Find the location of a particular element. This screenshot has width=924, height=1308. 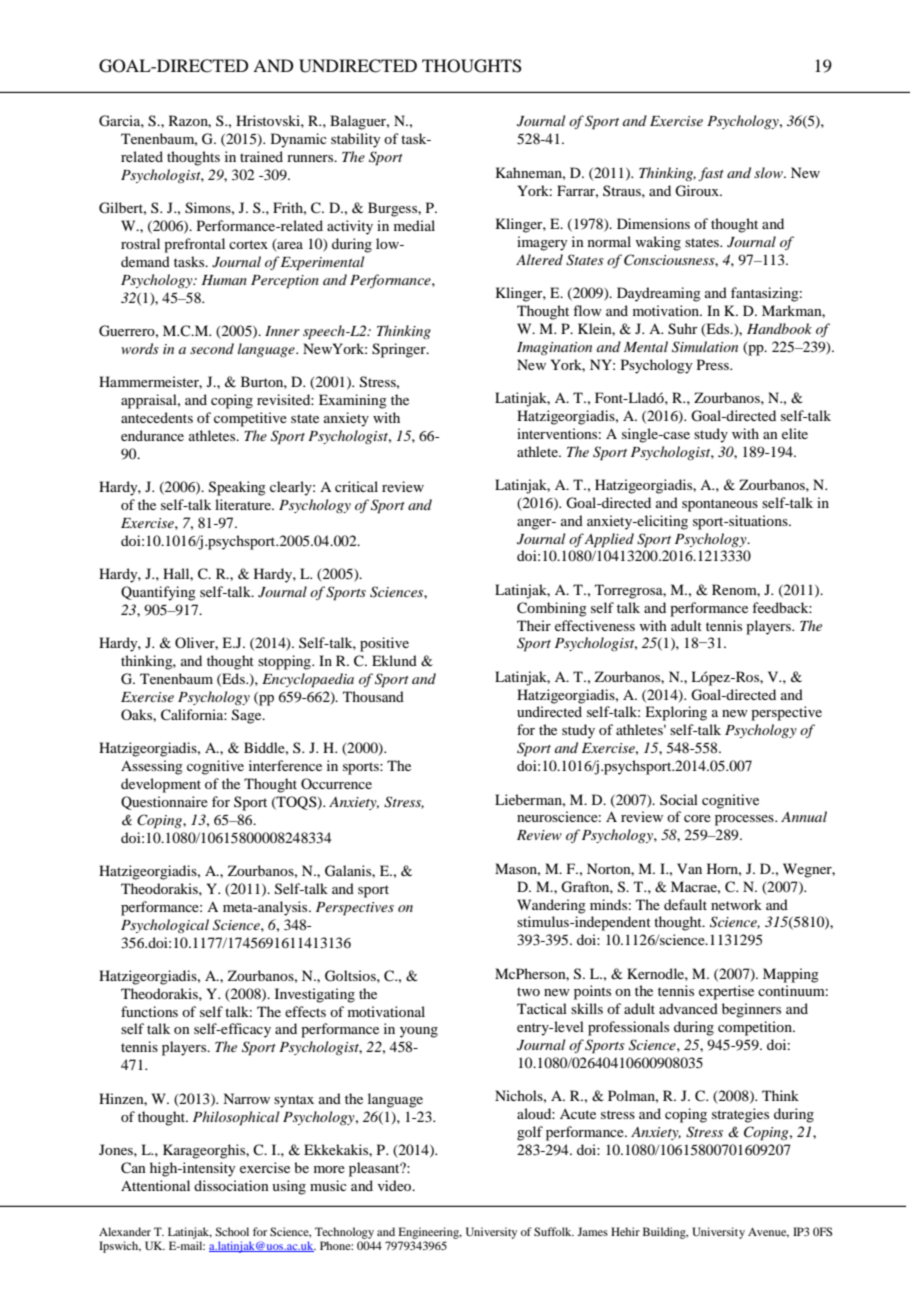

fast is located at coordinates (711, 174).
